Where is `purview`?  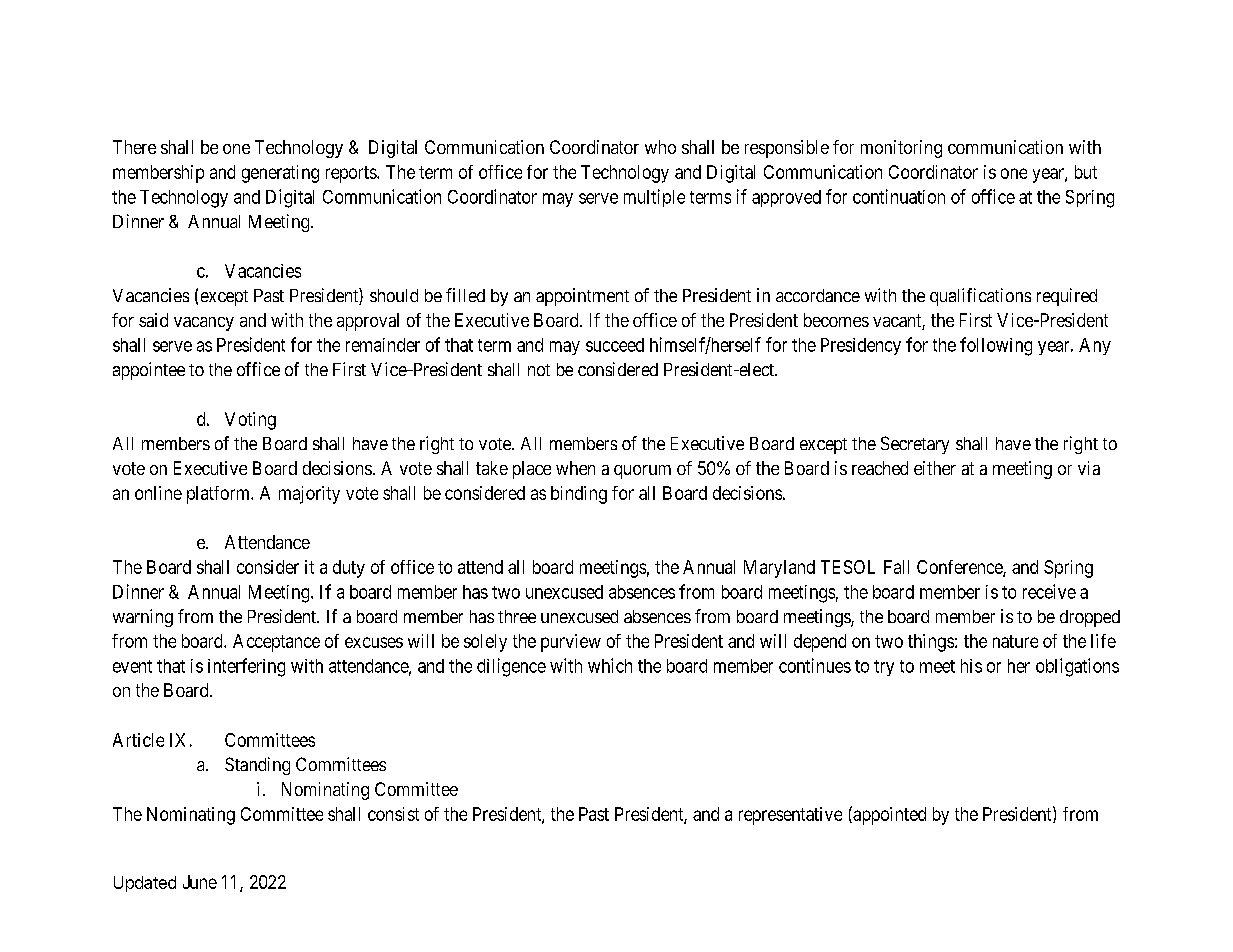 purview is located at coordinates (571, 643).
